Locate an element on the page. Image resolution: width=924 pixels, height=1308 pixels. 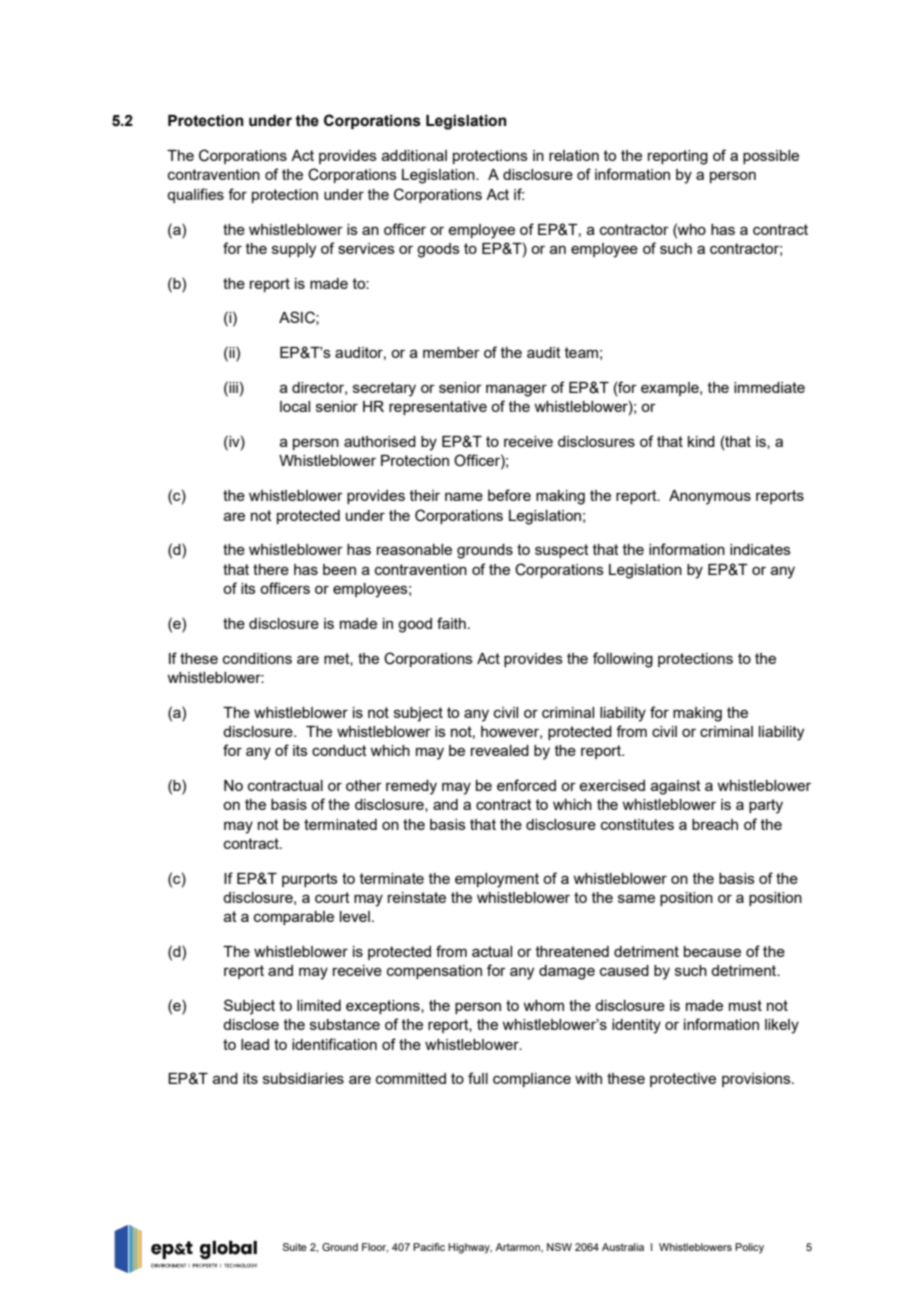
possible is located at coordinates (771, 157).
